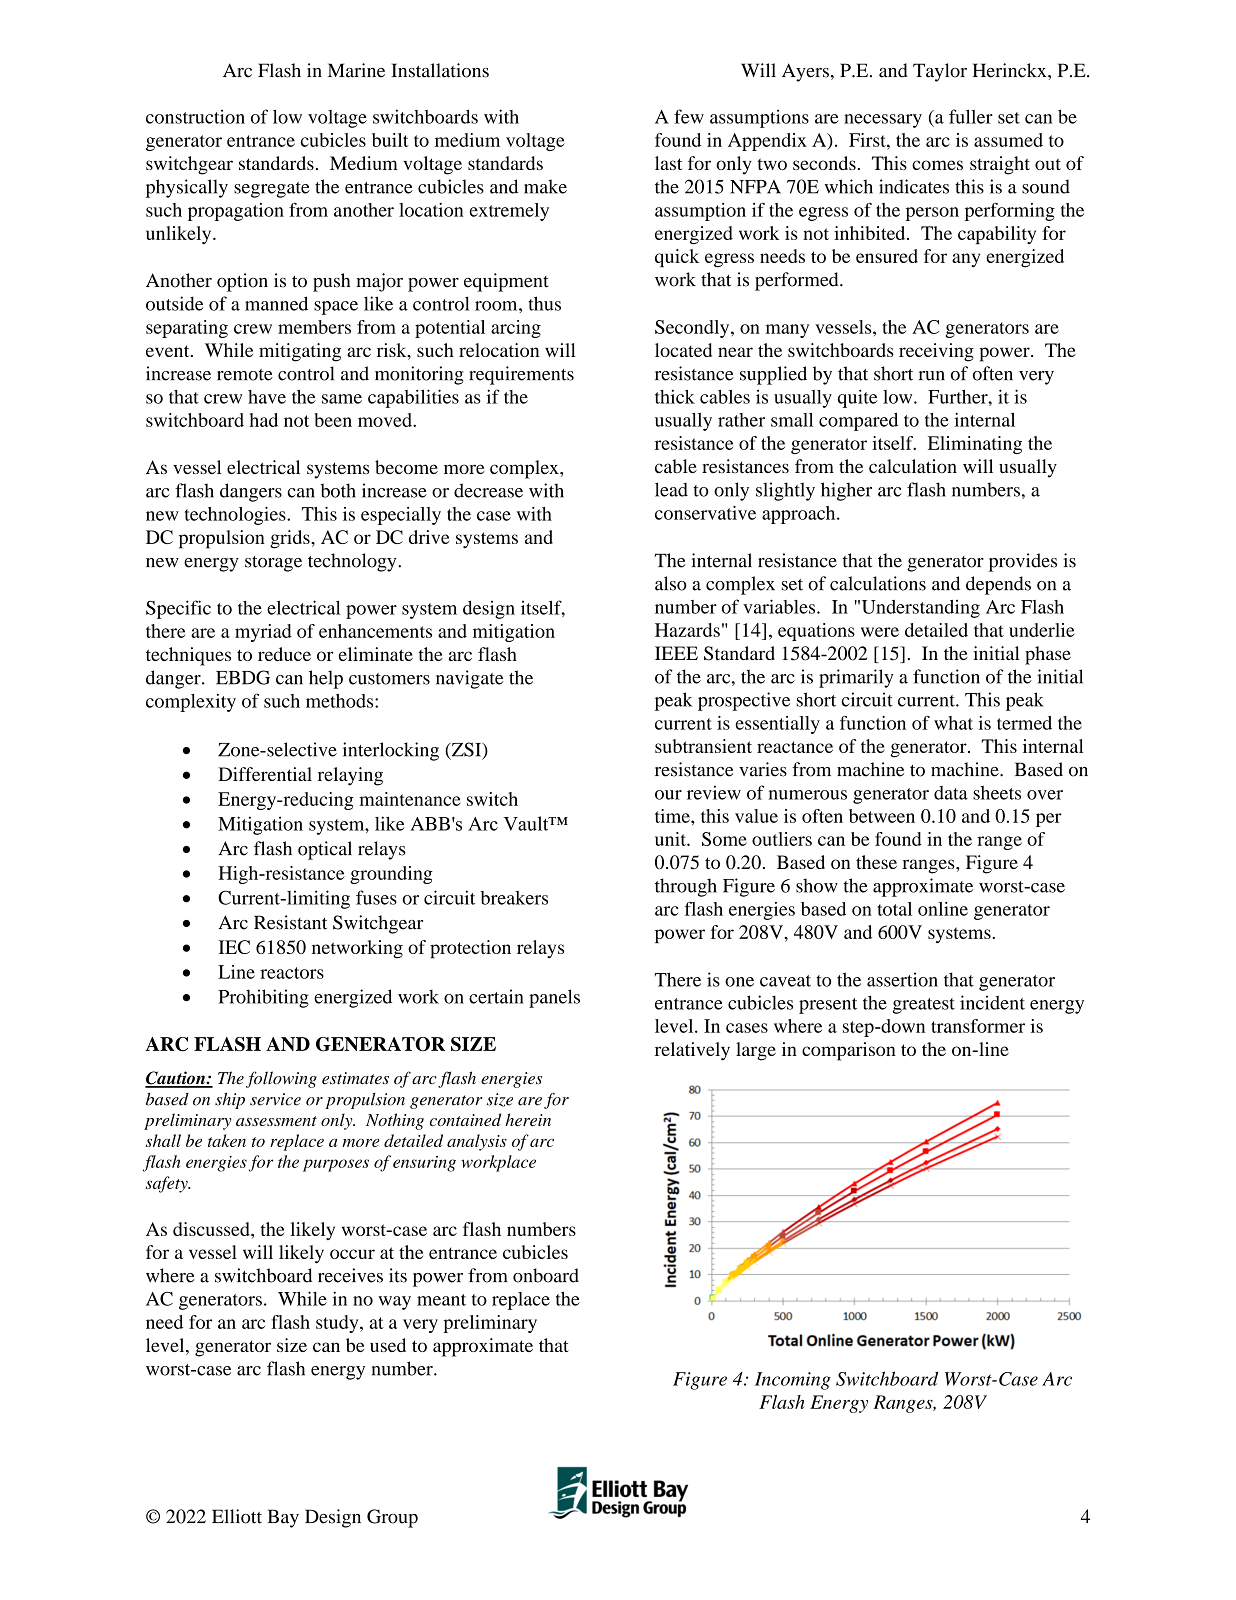 The image size is (1236, 1600). What do you see at coordinates (951, 793) in the screenshot?
I see `data` at bounding box center [951, 793].
